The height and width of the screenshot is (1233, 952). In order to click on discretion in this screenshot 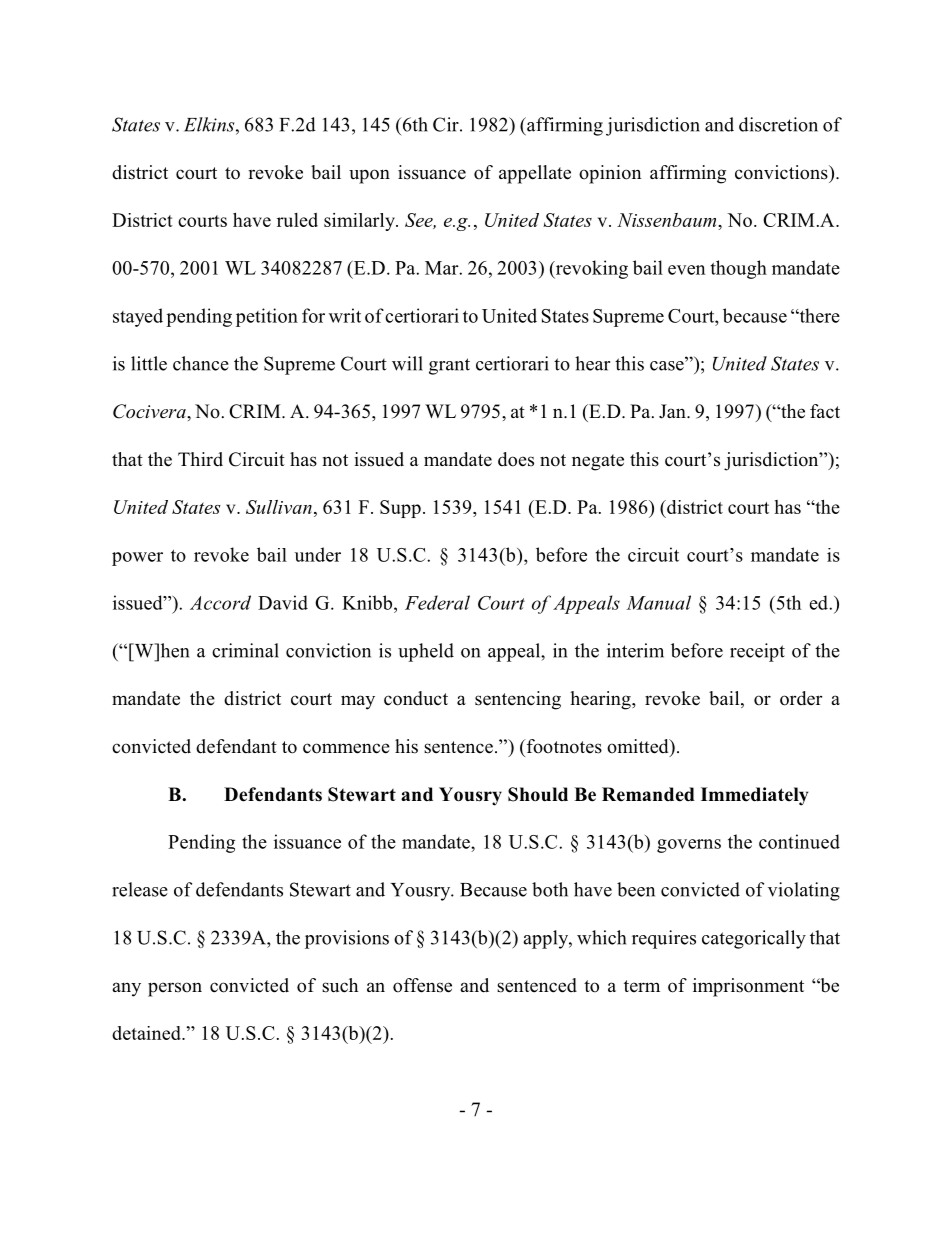, I will do `click(778, 124)`.
